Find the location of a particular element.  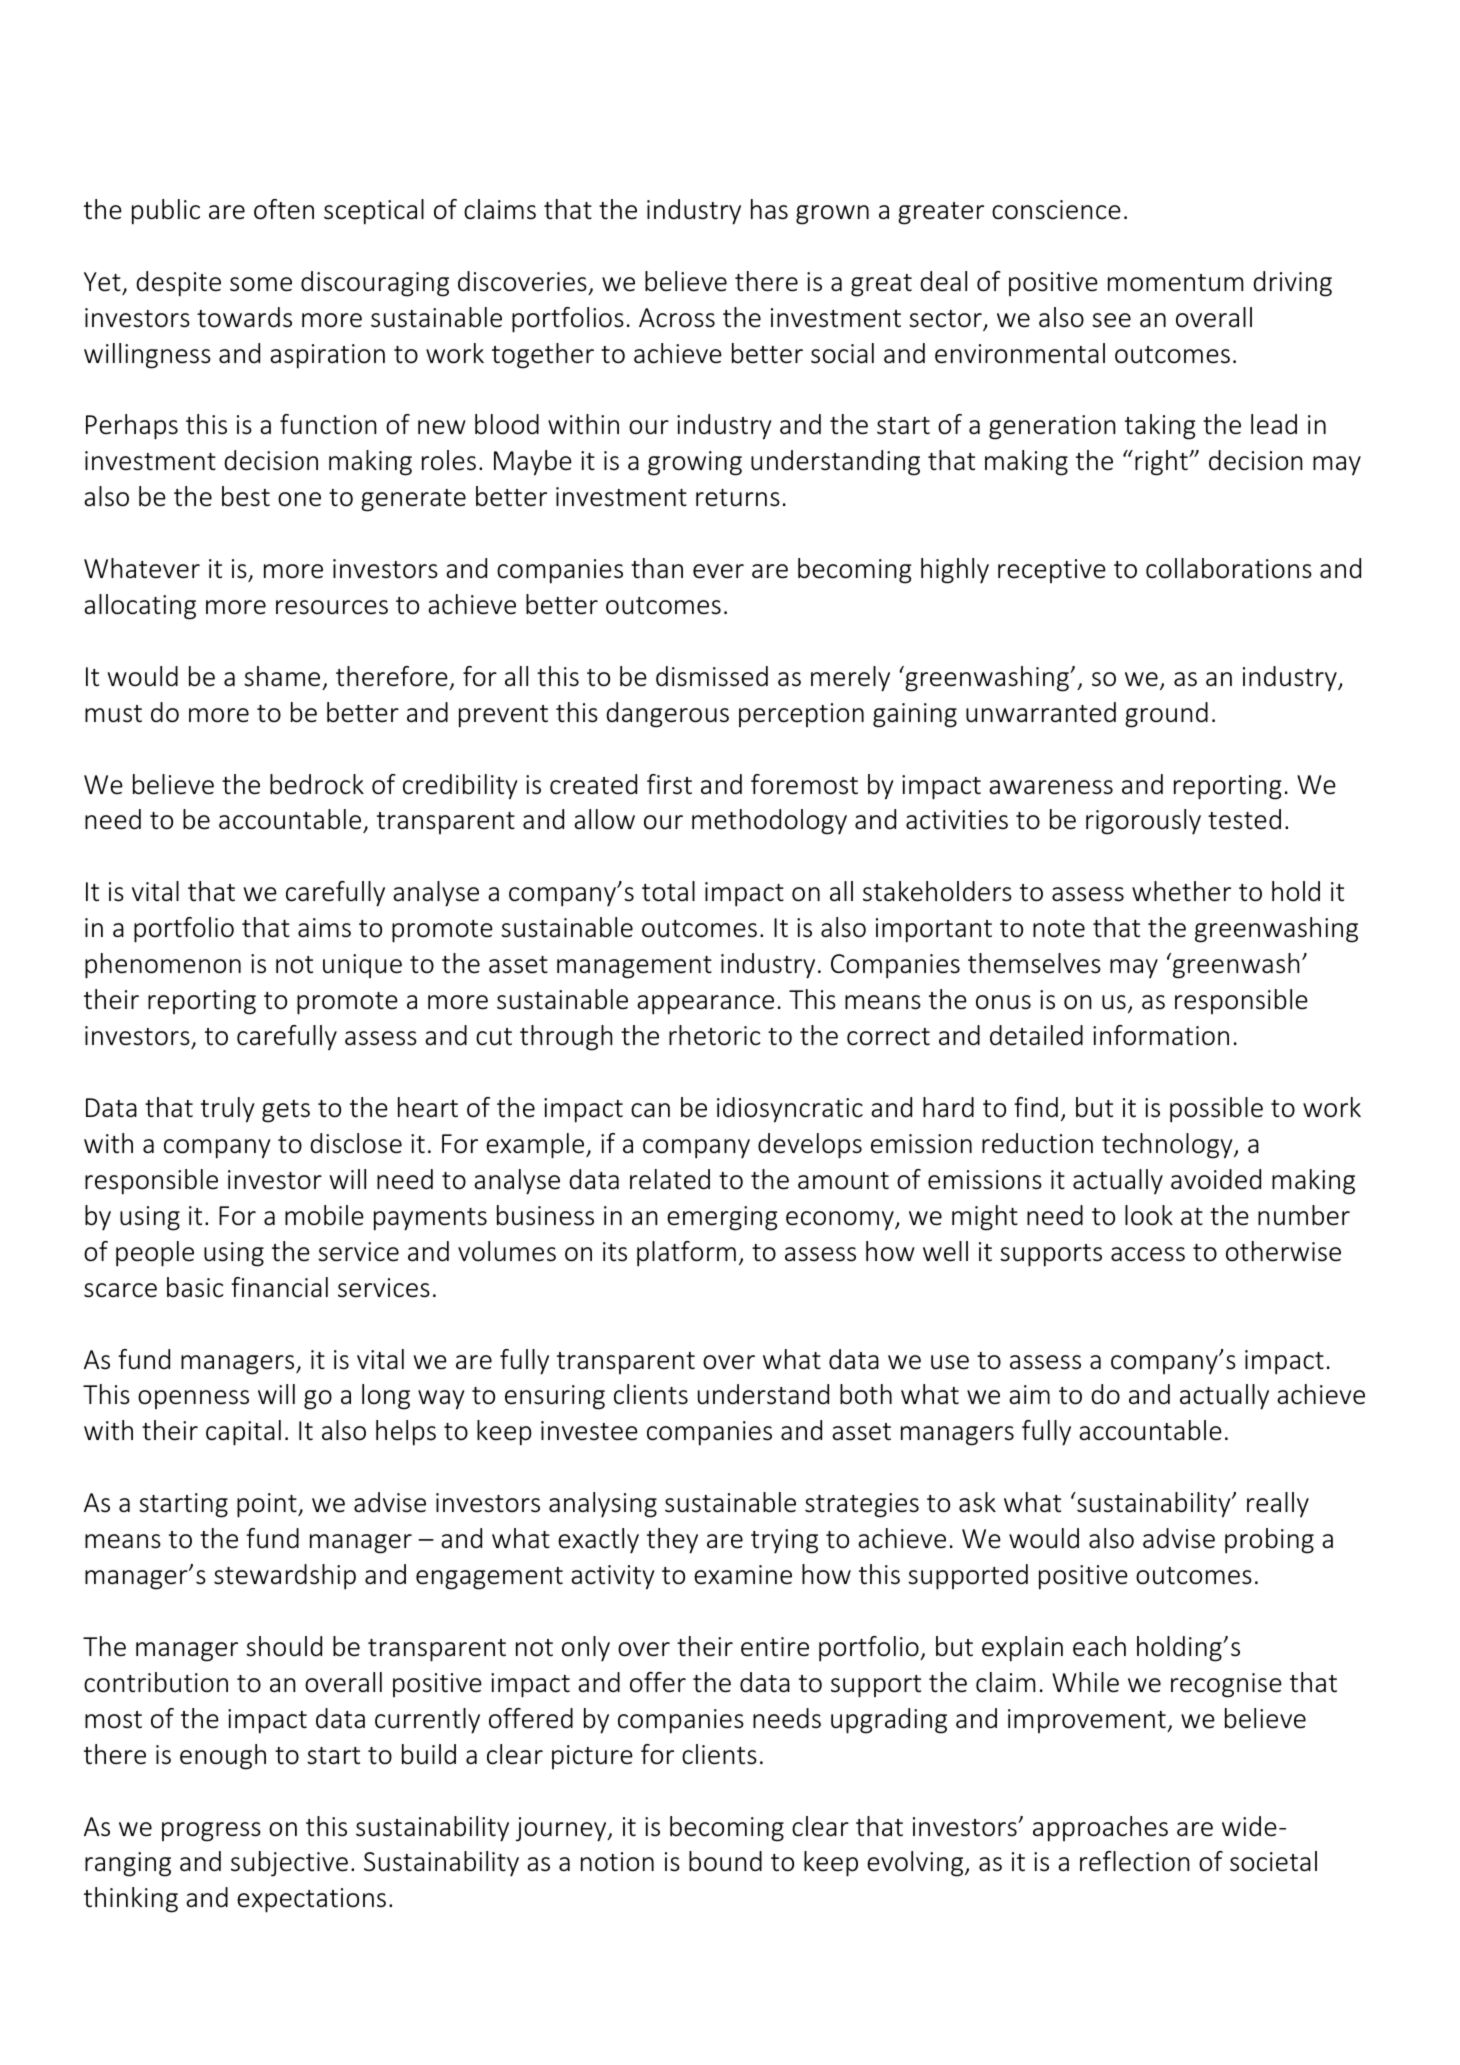

some is located at coordinates (261, 284).
